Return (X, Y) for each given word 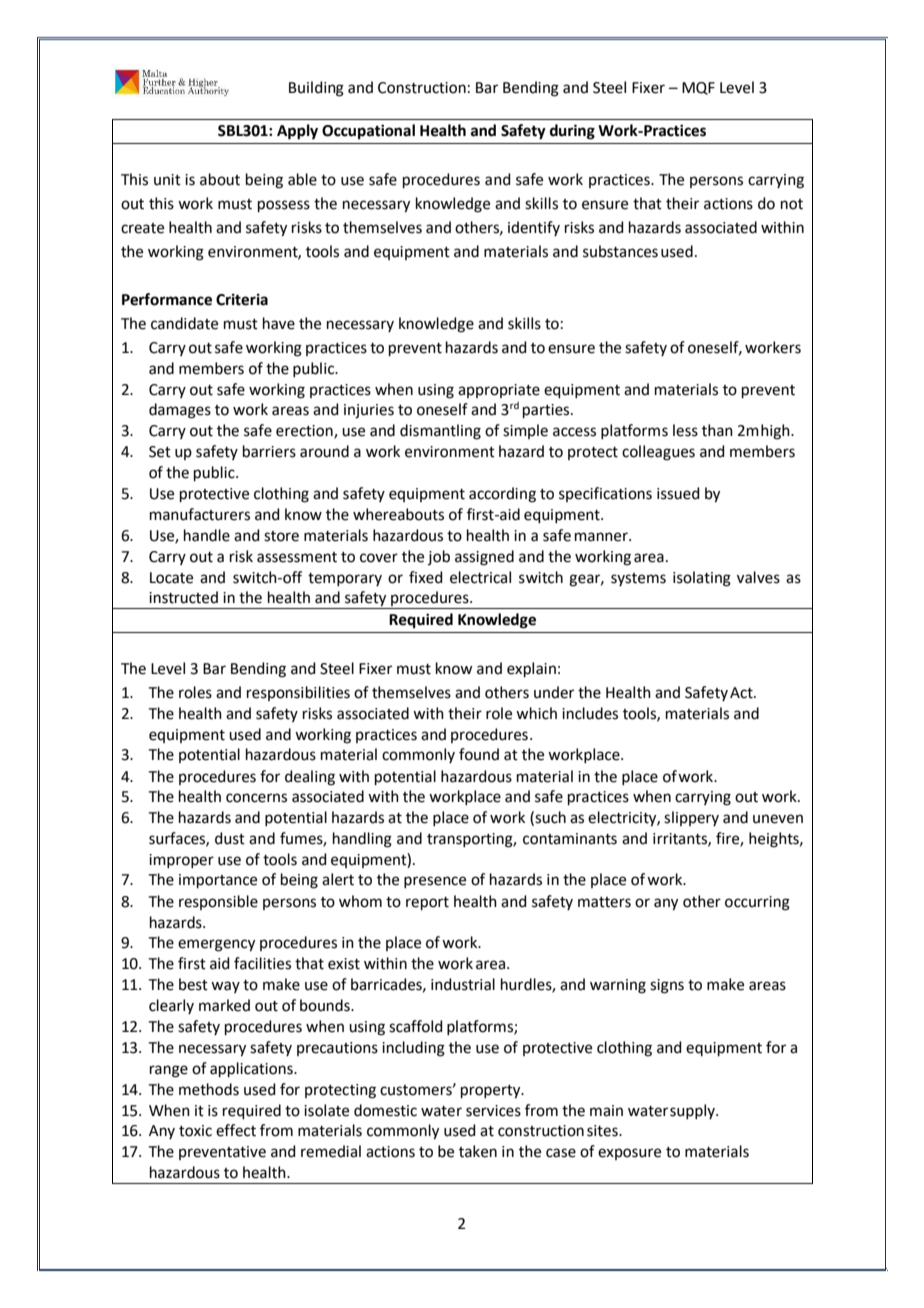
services (493, 1111)
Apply (297, 132)
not (792, 204)
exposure (629, 1154)
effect (236, 1130)
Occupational (368, 132)
